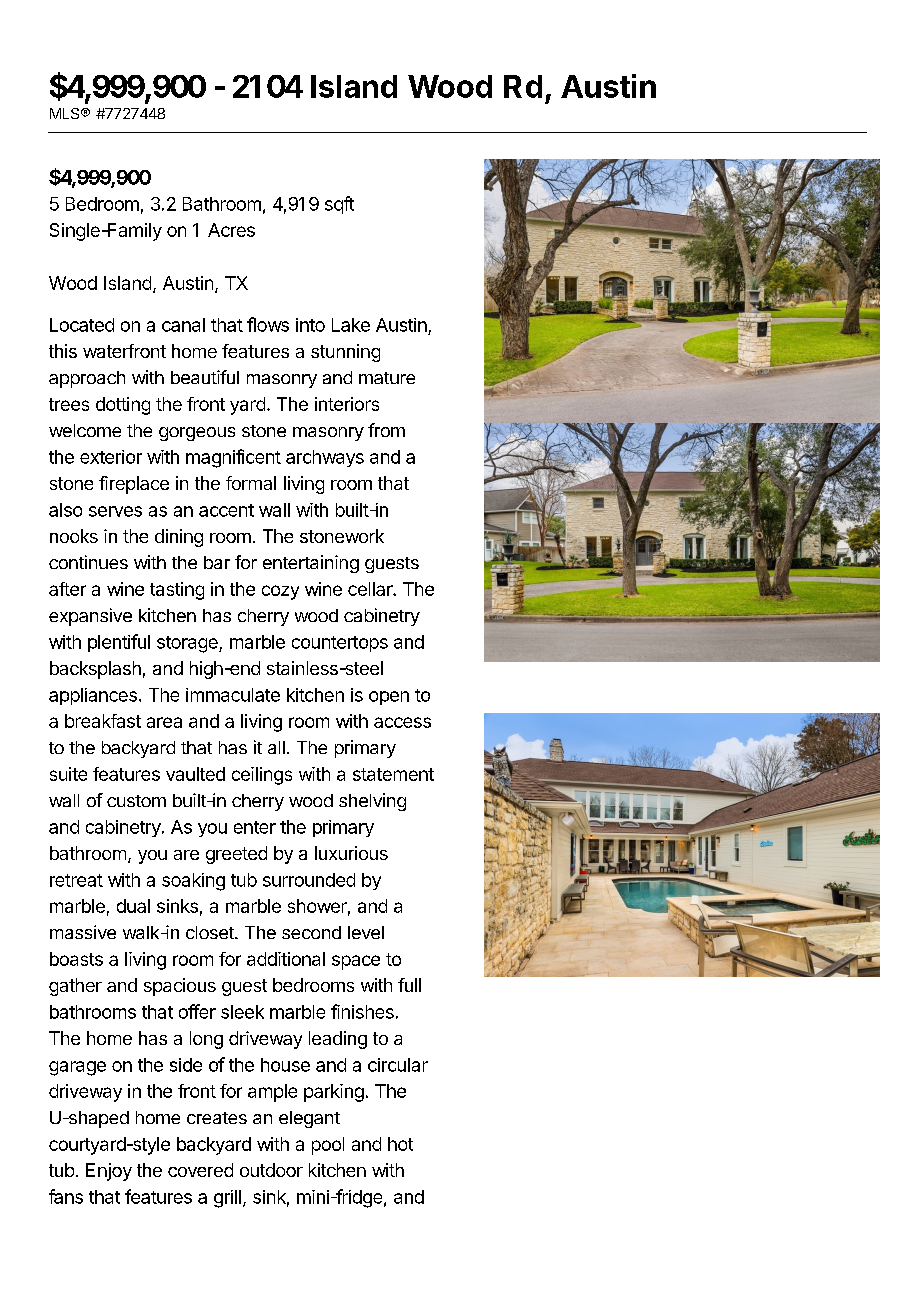 This document has width=924, height=1308. I want to click on Acres, so click(231, 230).
